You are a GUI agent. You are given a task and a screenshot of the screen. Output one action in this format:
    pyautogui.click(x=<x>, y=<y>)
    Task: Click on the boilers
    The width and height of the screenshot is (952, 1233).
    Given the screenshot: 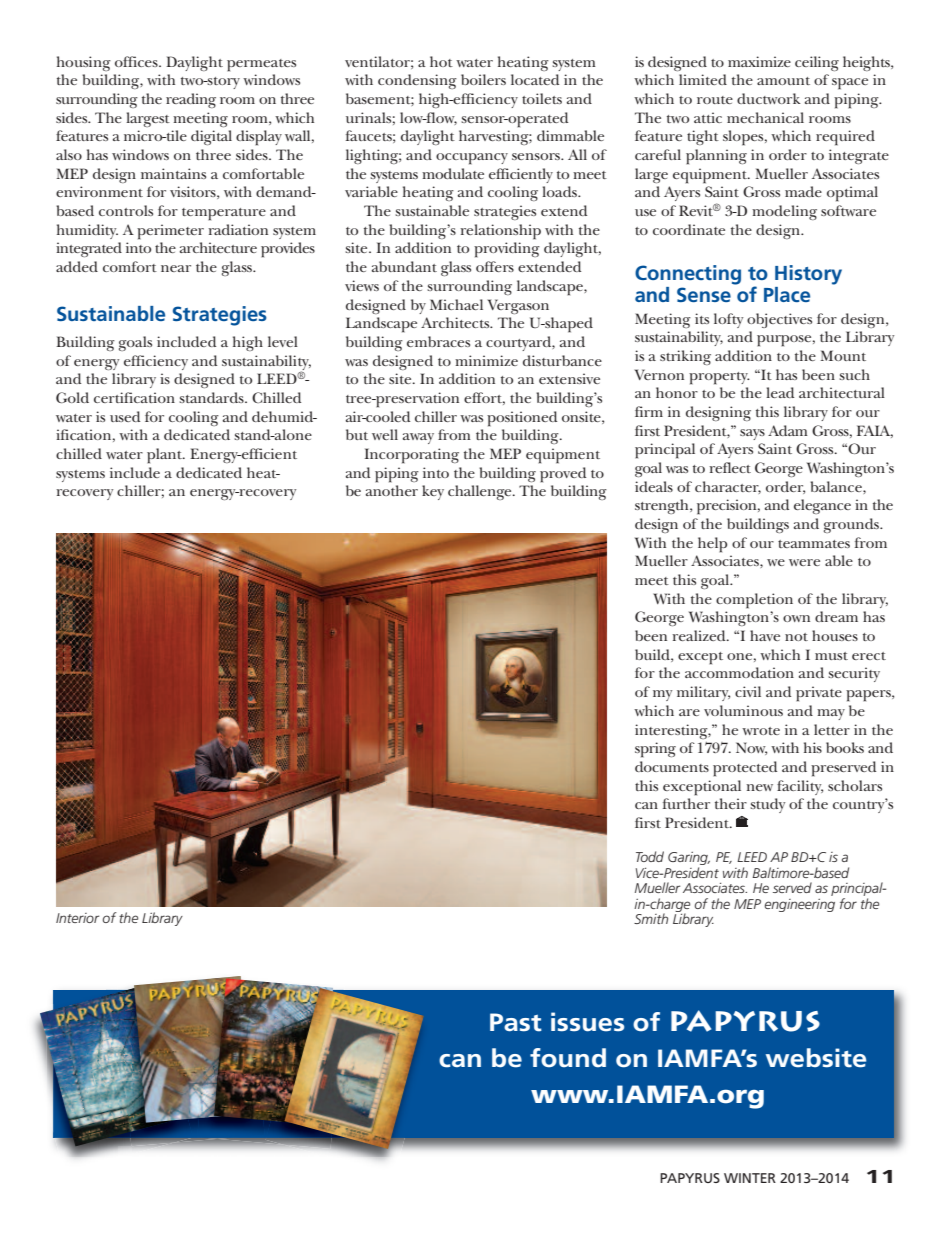 What is the action you would take?
    pyautogui.click(x=483, y=79)
